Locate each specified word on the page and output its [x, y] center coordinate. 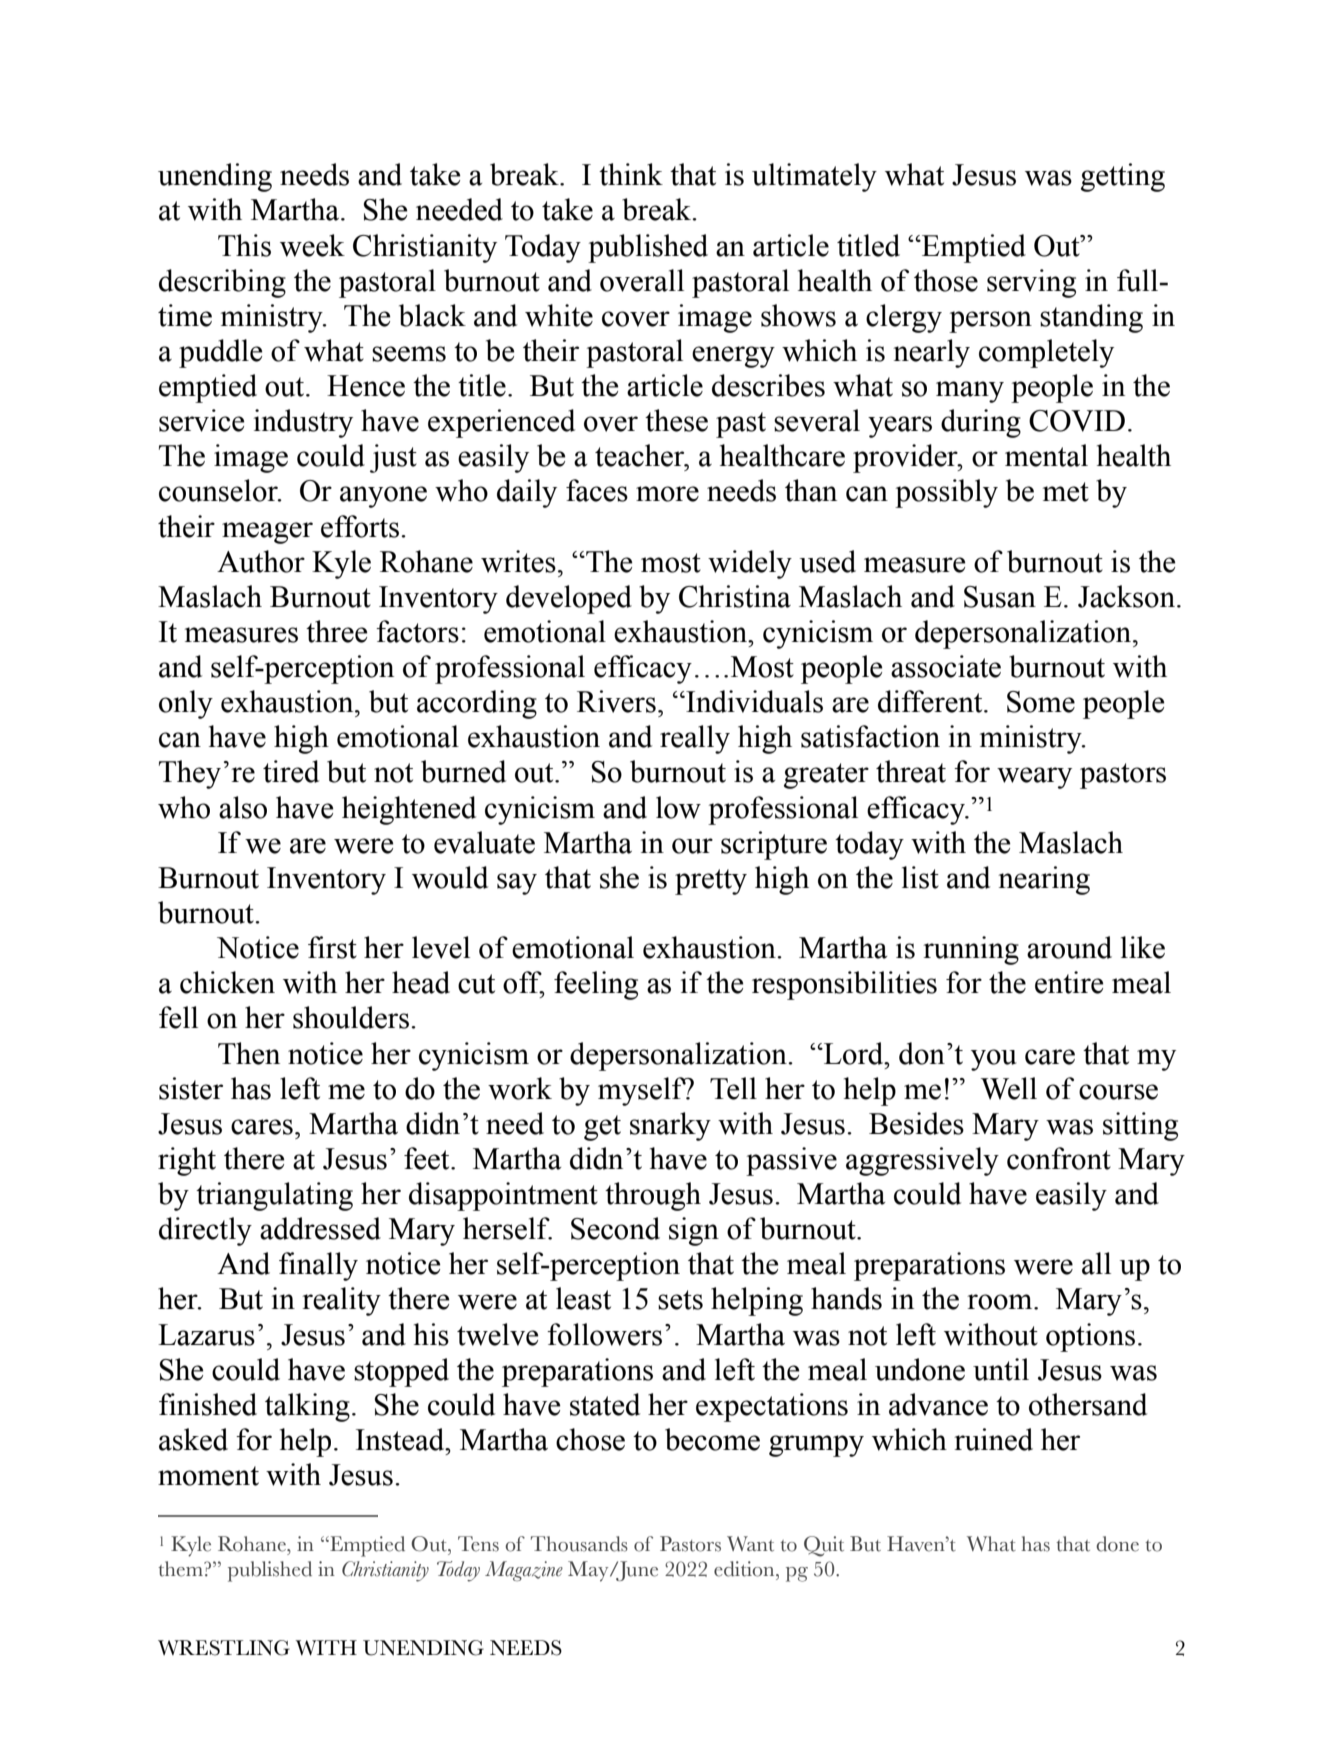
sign [694, 1231]
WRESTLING [224, 1648]
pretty [711, 882]
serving [1031, 283]
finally [318, 1266]
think [631, 174]
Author [261, 561]
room [1001, 1302]
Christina [735, 596]
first [332, 947]
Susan [1000, 597]
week [312, 245]
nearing [1044, 880]
